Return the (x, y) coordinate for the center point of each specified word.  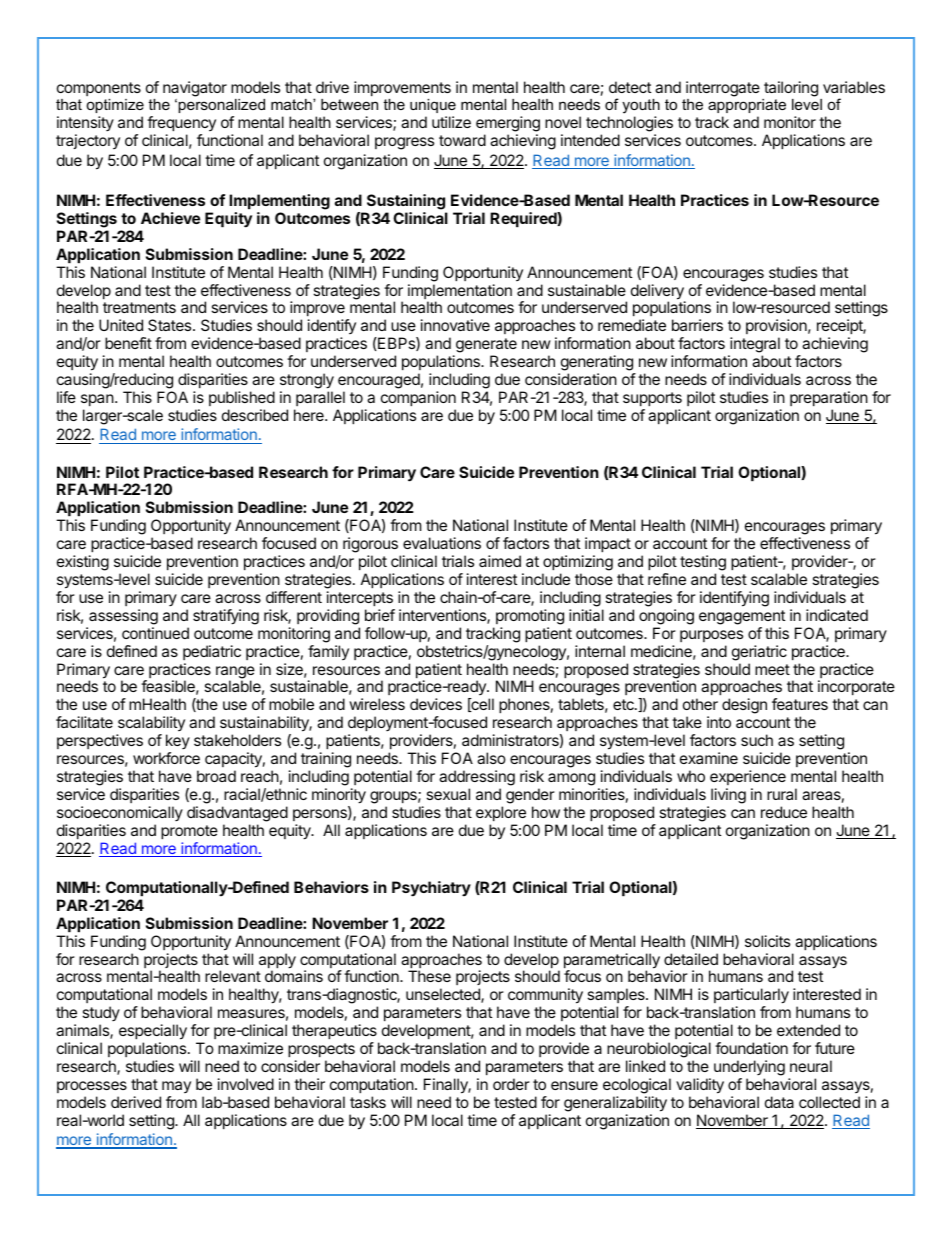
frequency (181, 125)
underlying (749, 1068)
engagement (742, 617)
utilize (451, 122)
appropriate (747, 108)
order (511, 1084)
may (176, 1087)
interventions (443, 616)
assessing (123, 617)
